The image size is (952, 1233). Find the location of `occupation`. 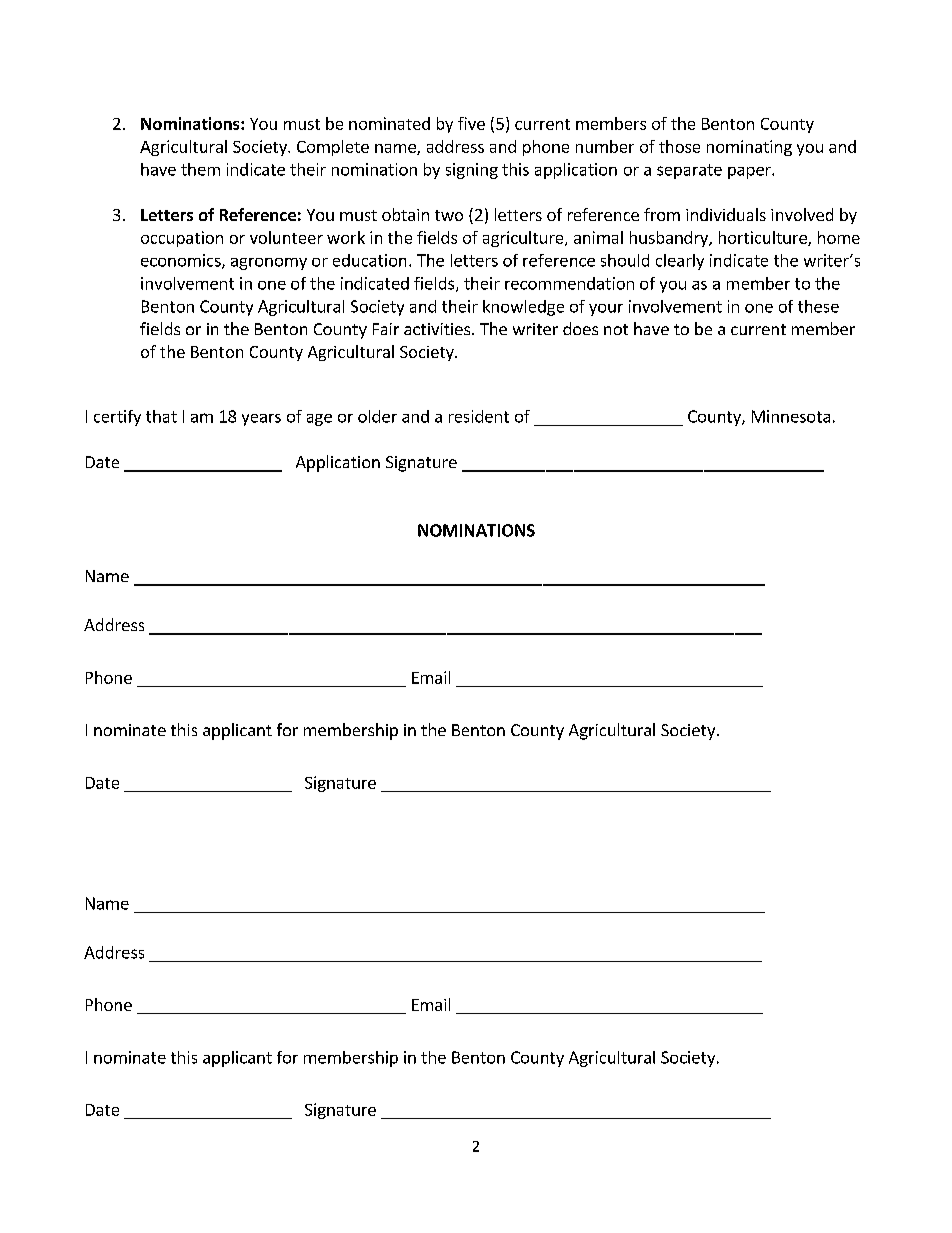

occupation is located at coordinates (182, 239).
